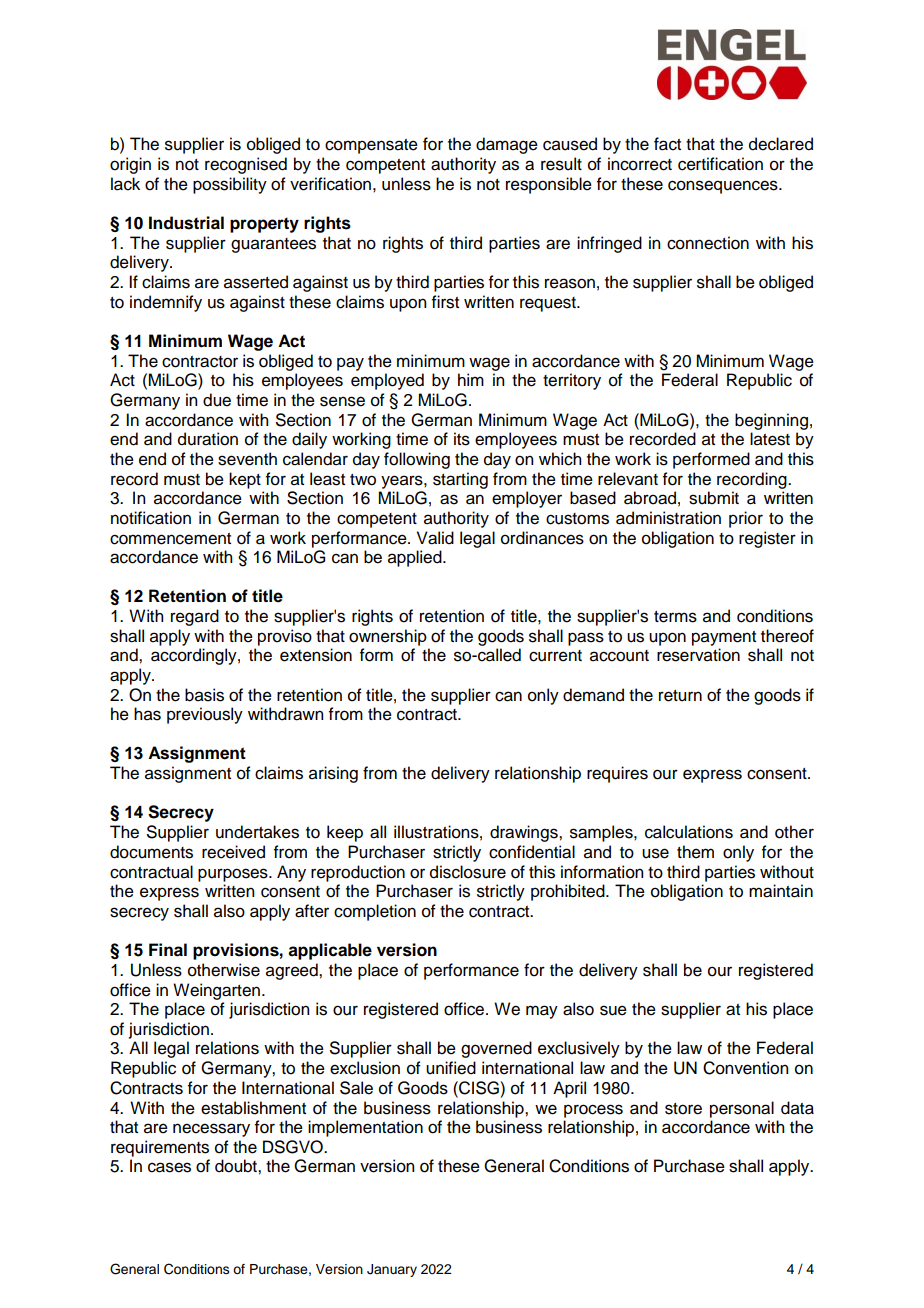 This screenshot has width=924, height=1308. I want to click on return, so click(680, 696).
